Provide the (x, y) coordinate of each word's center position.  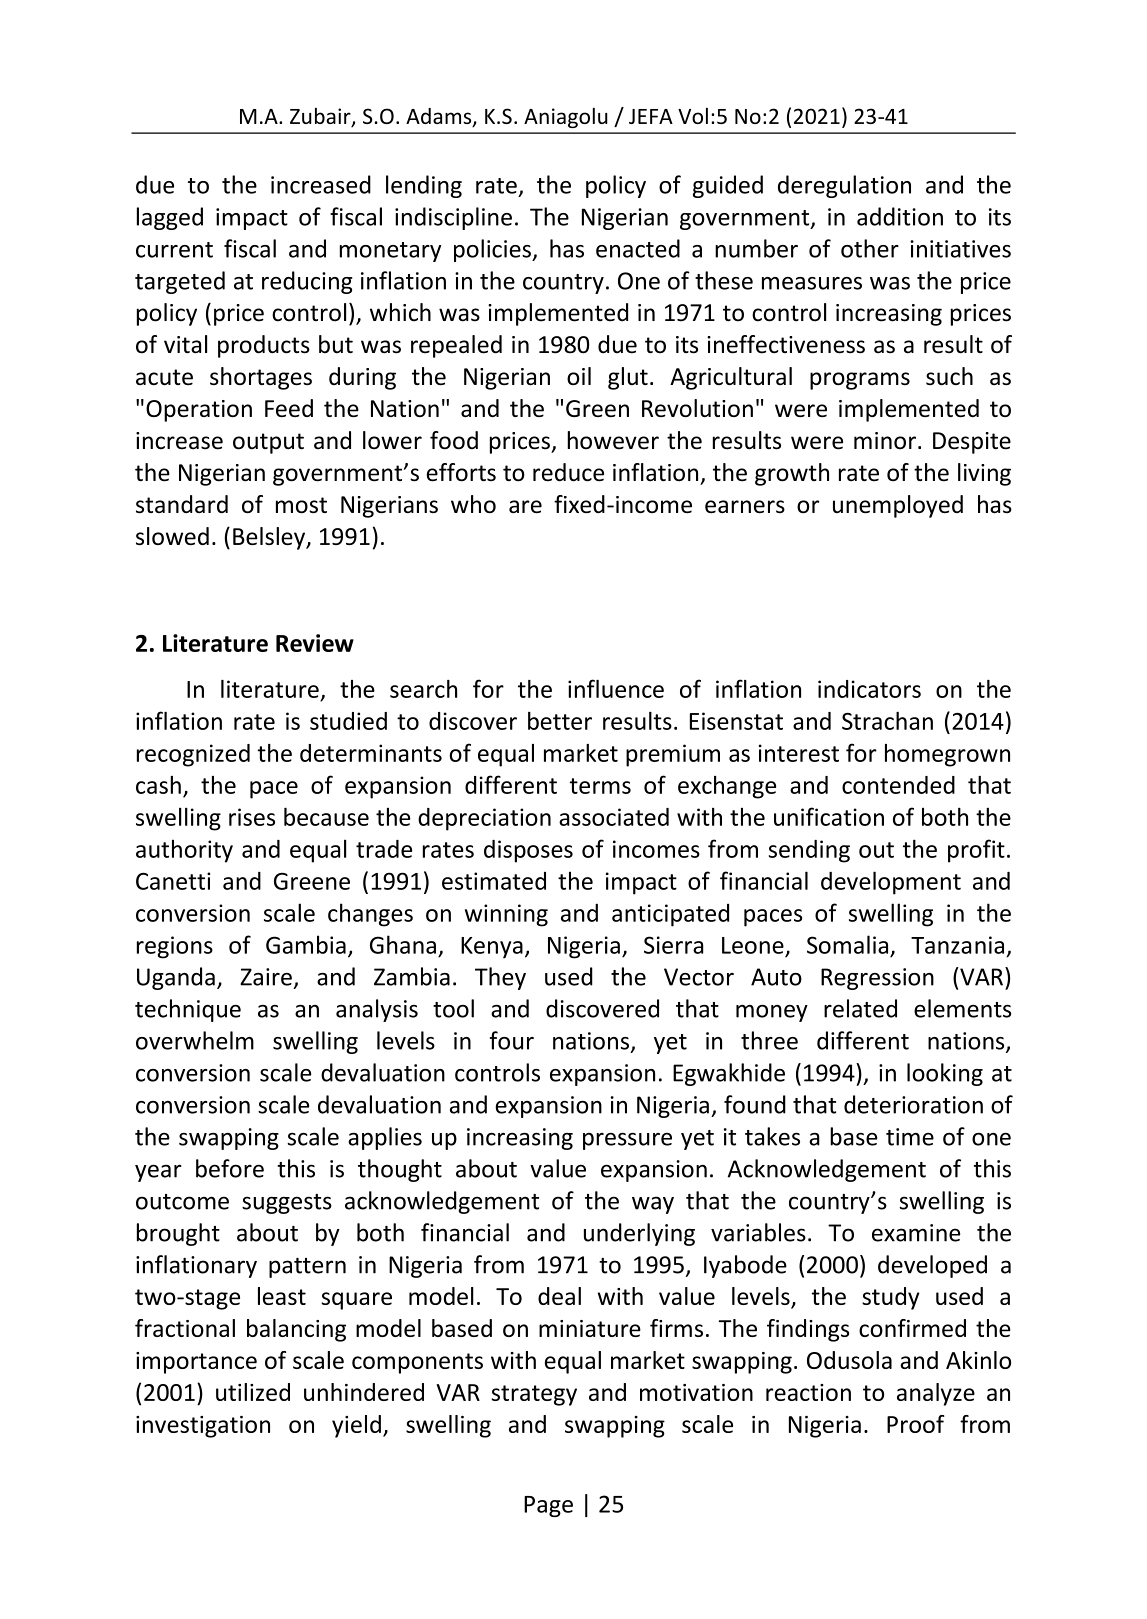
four (512, 1040)
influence (616, 688)
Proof (916, 1424)
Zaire (266, 977)
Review (315, 643)
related (860, 1008)
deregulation (844, 186)
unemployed (898, 506)
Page (548, 1506)
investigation (203, 1427)
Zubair (321, 117)
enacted (638, 248)
